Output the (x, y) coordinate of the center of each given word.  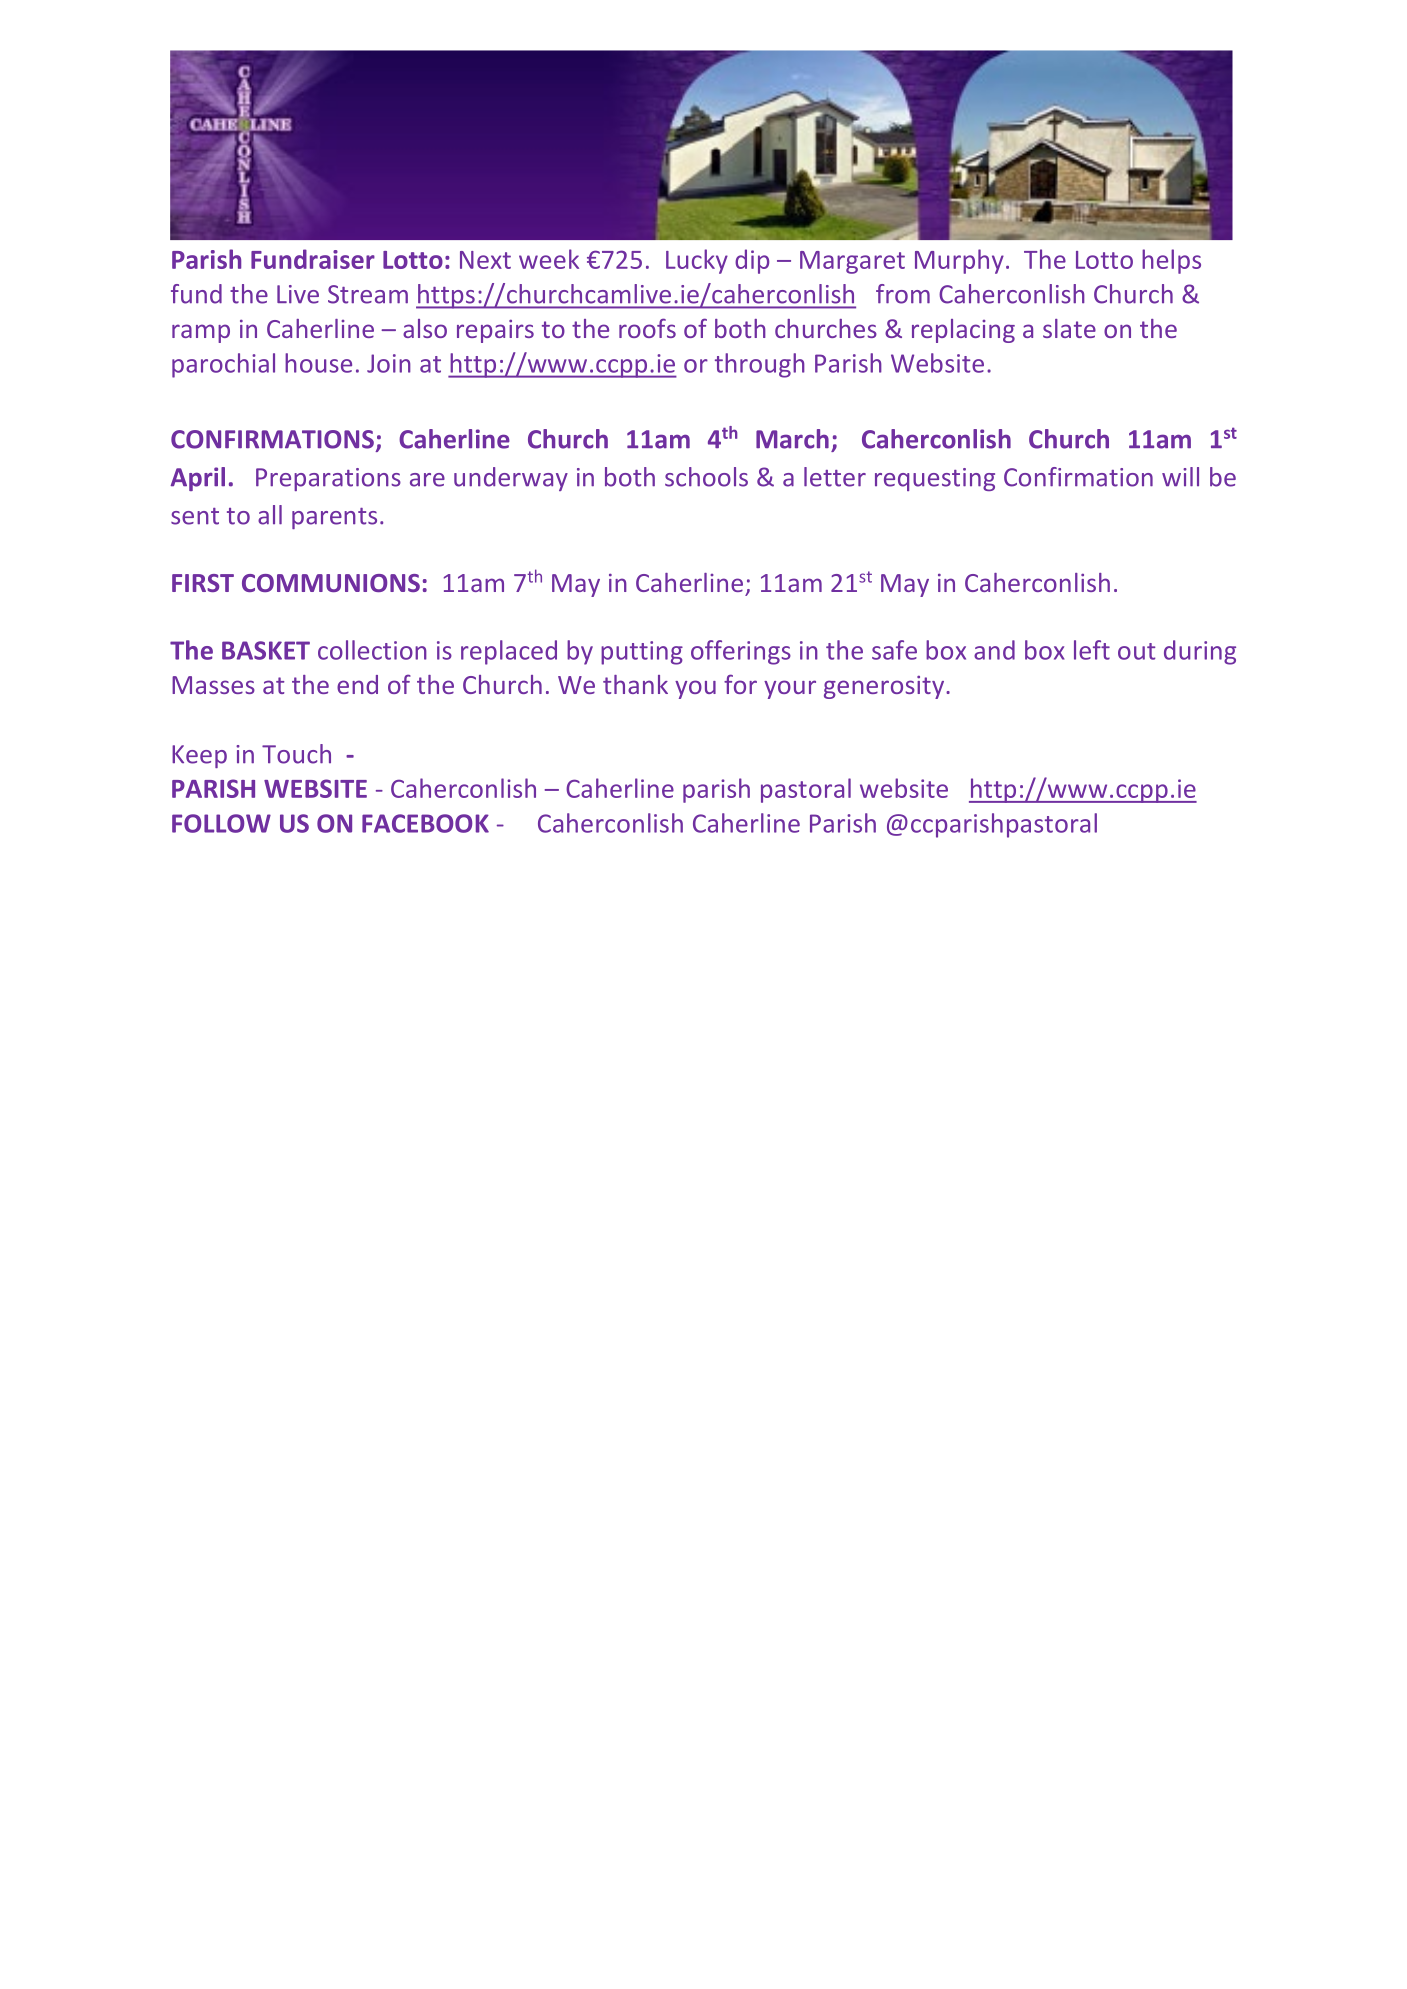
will (1180, 477)
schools (706, 477)
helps (1171, 261)
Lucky (697, 261)
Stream (368, 294)
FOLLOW (221, 823)
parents (334, 518)
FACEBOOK (425, 823)
